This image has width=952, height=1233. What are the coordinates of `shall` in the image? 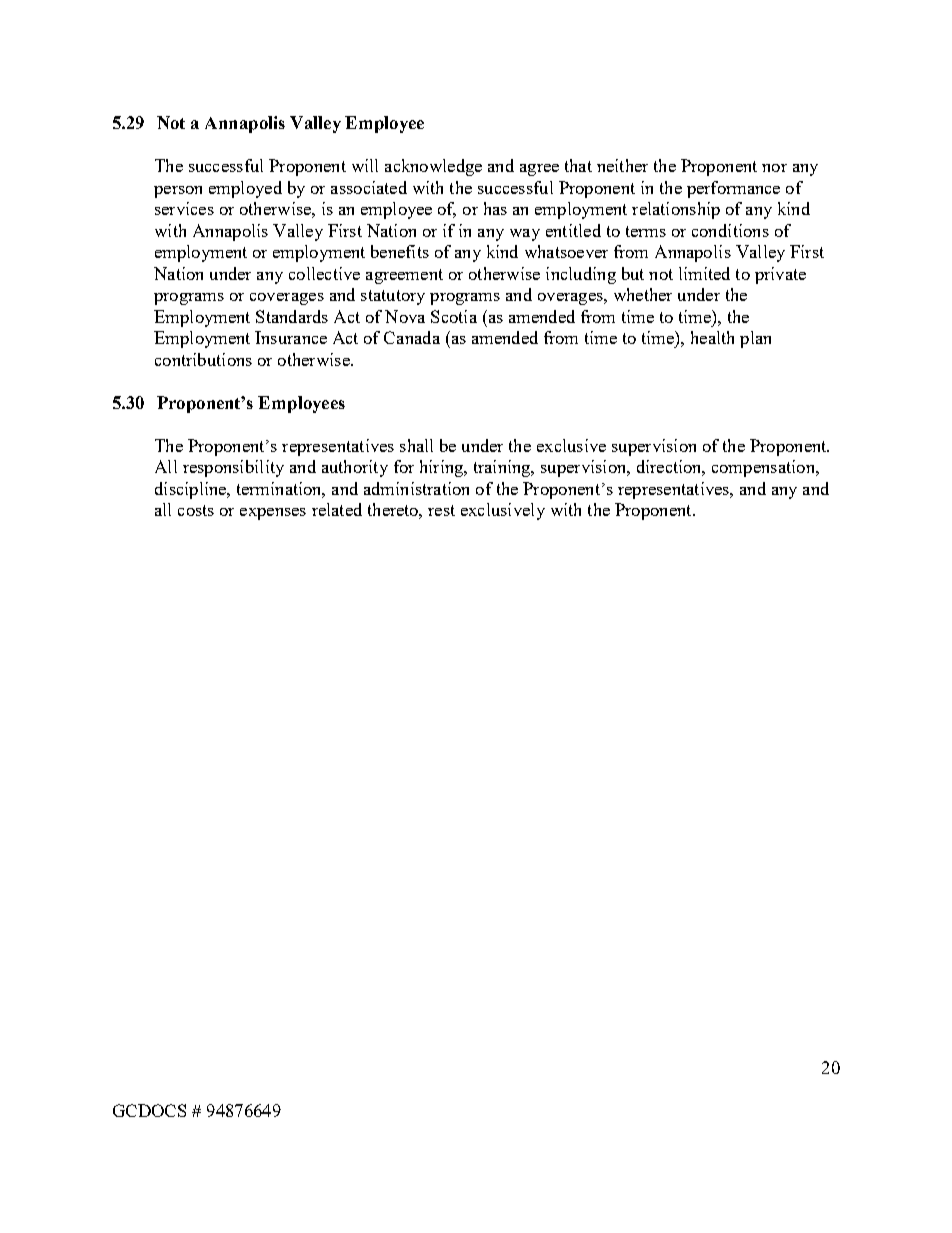 It's located at (416, 445).
